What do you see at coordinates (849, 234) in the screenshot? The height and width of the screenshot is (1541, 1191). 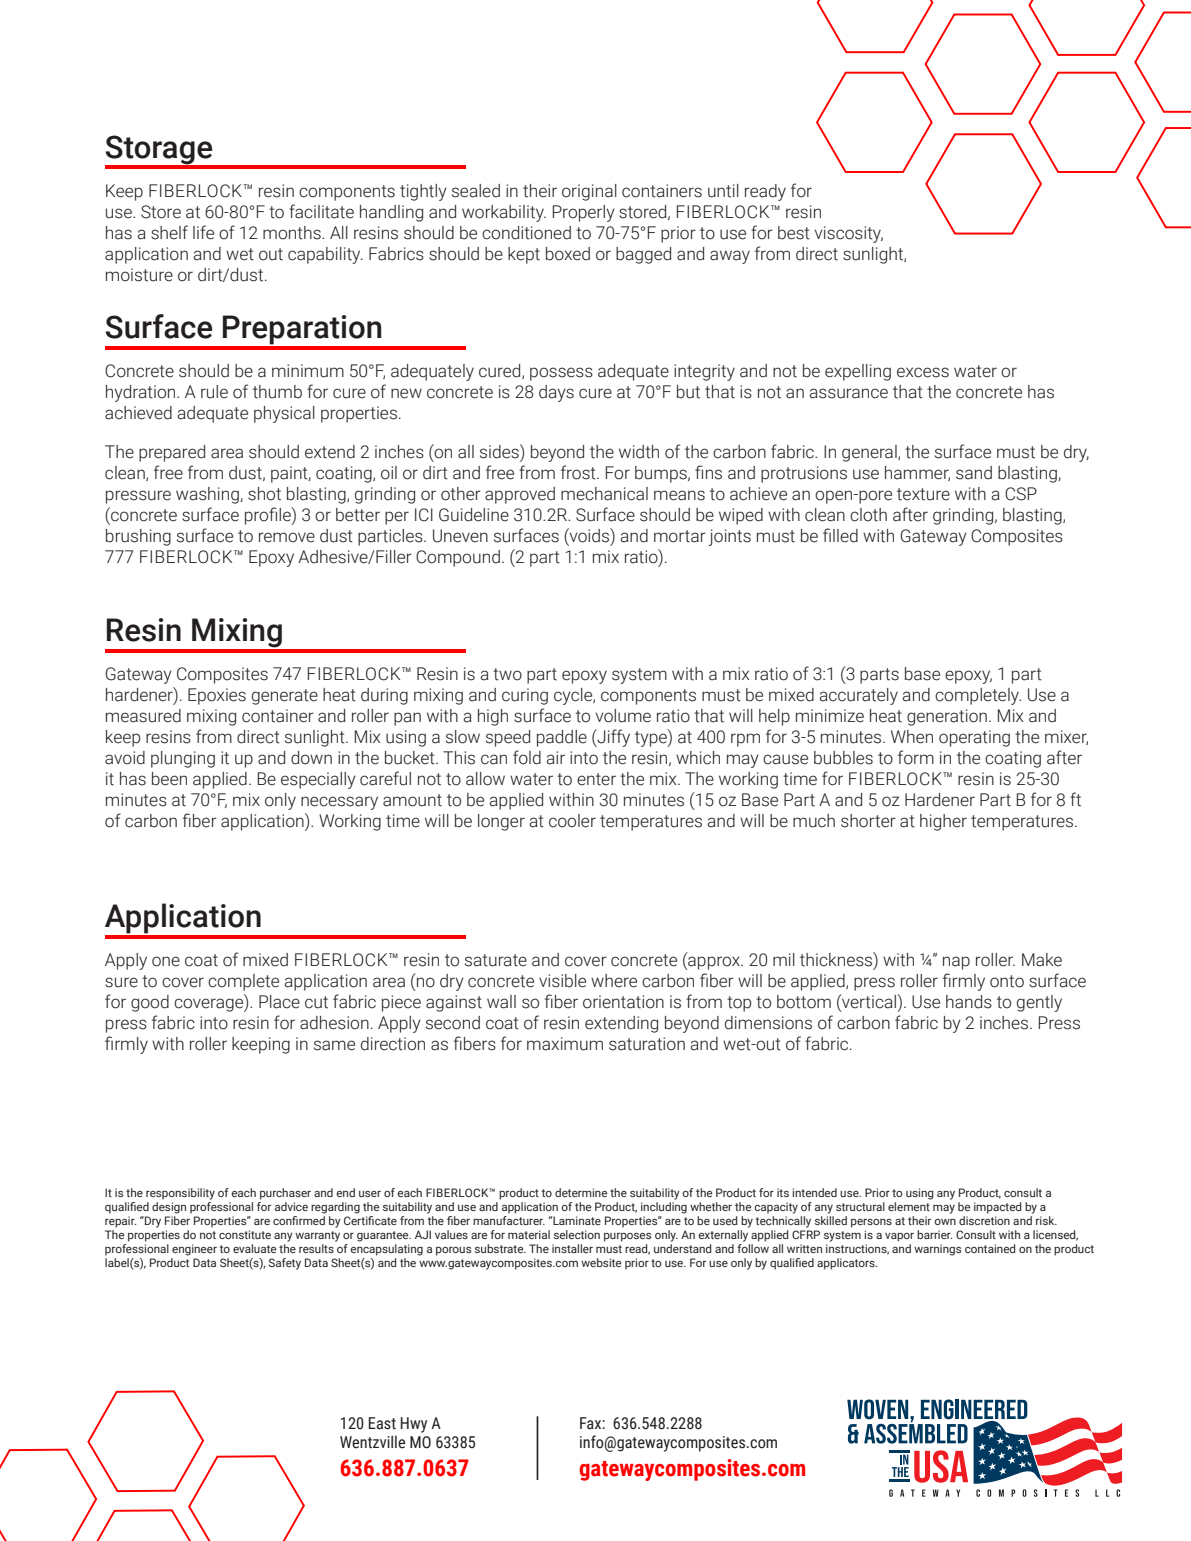 I see `viscosity` at bounding box center [849, 234].
